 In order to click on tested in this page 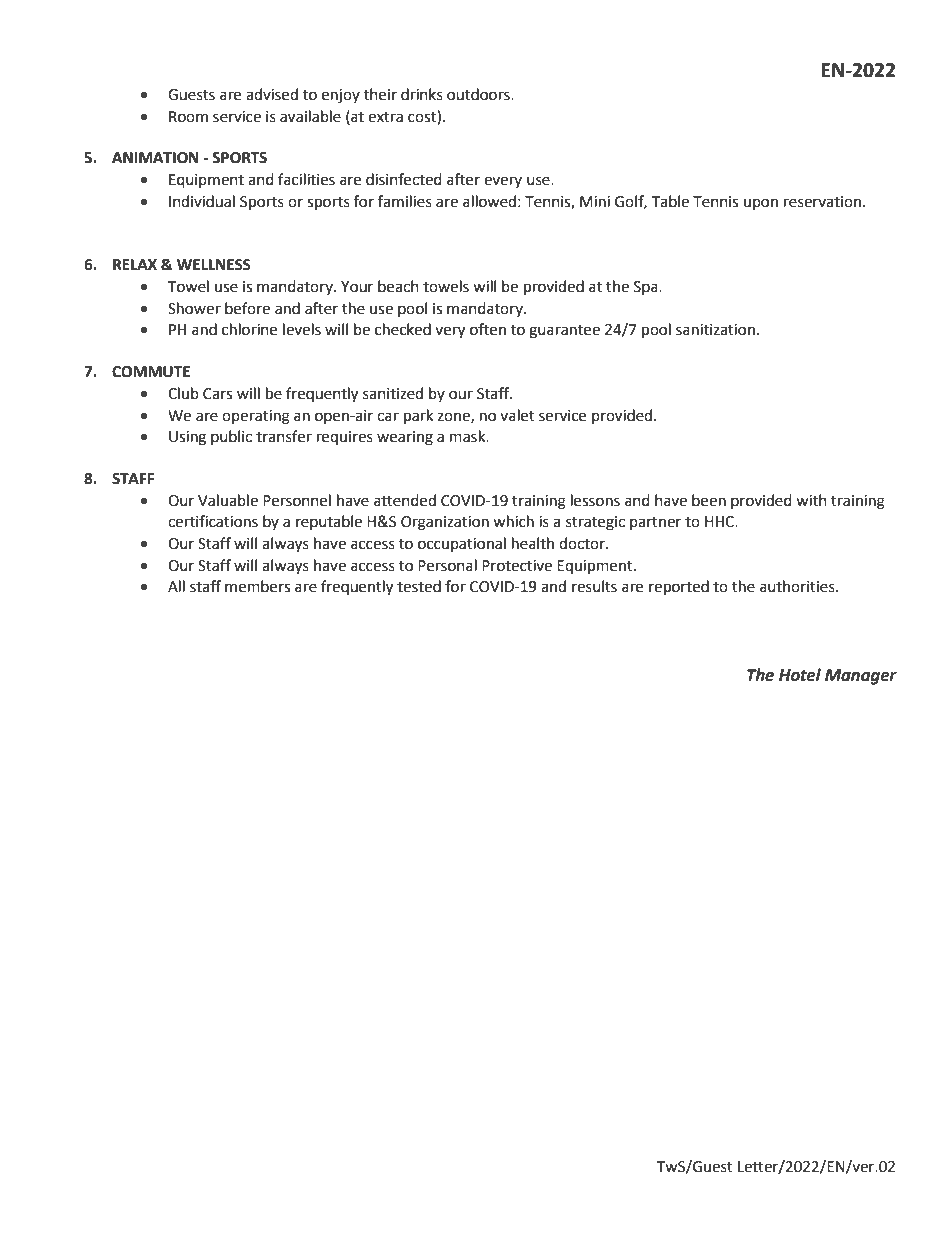, I will do `click(419, 586)`.
